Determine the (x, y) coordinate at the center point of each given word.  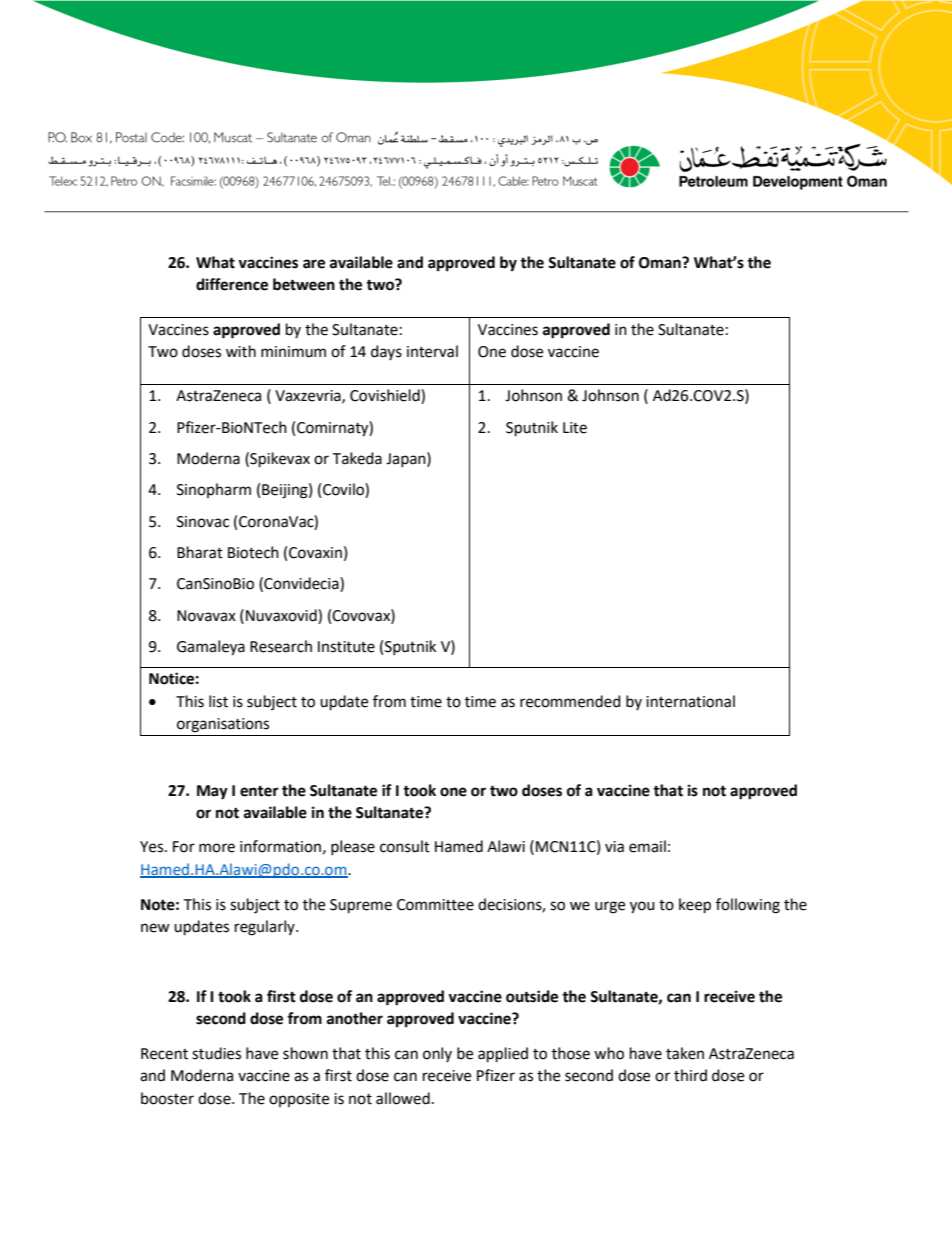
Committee (435, 905)
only (437, 1054)
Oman (661, 263)
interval (432, 351)
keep (695, 906)
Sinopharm (214, 490)
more (217, 848)
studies (216, 1053)
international (690, 701)
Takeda (357, 458)
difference (232, 284)
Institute (346, 647)
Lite (575, 428)
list (218, 701)
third (690, 1075)
